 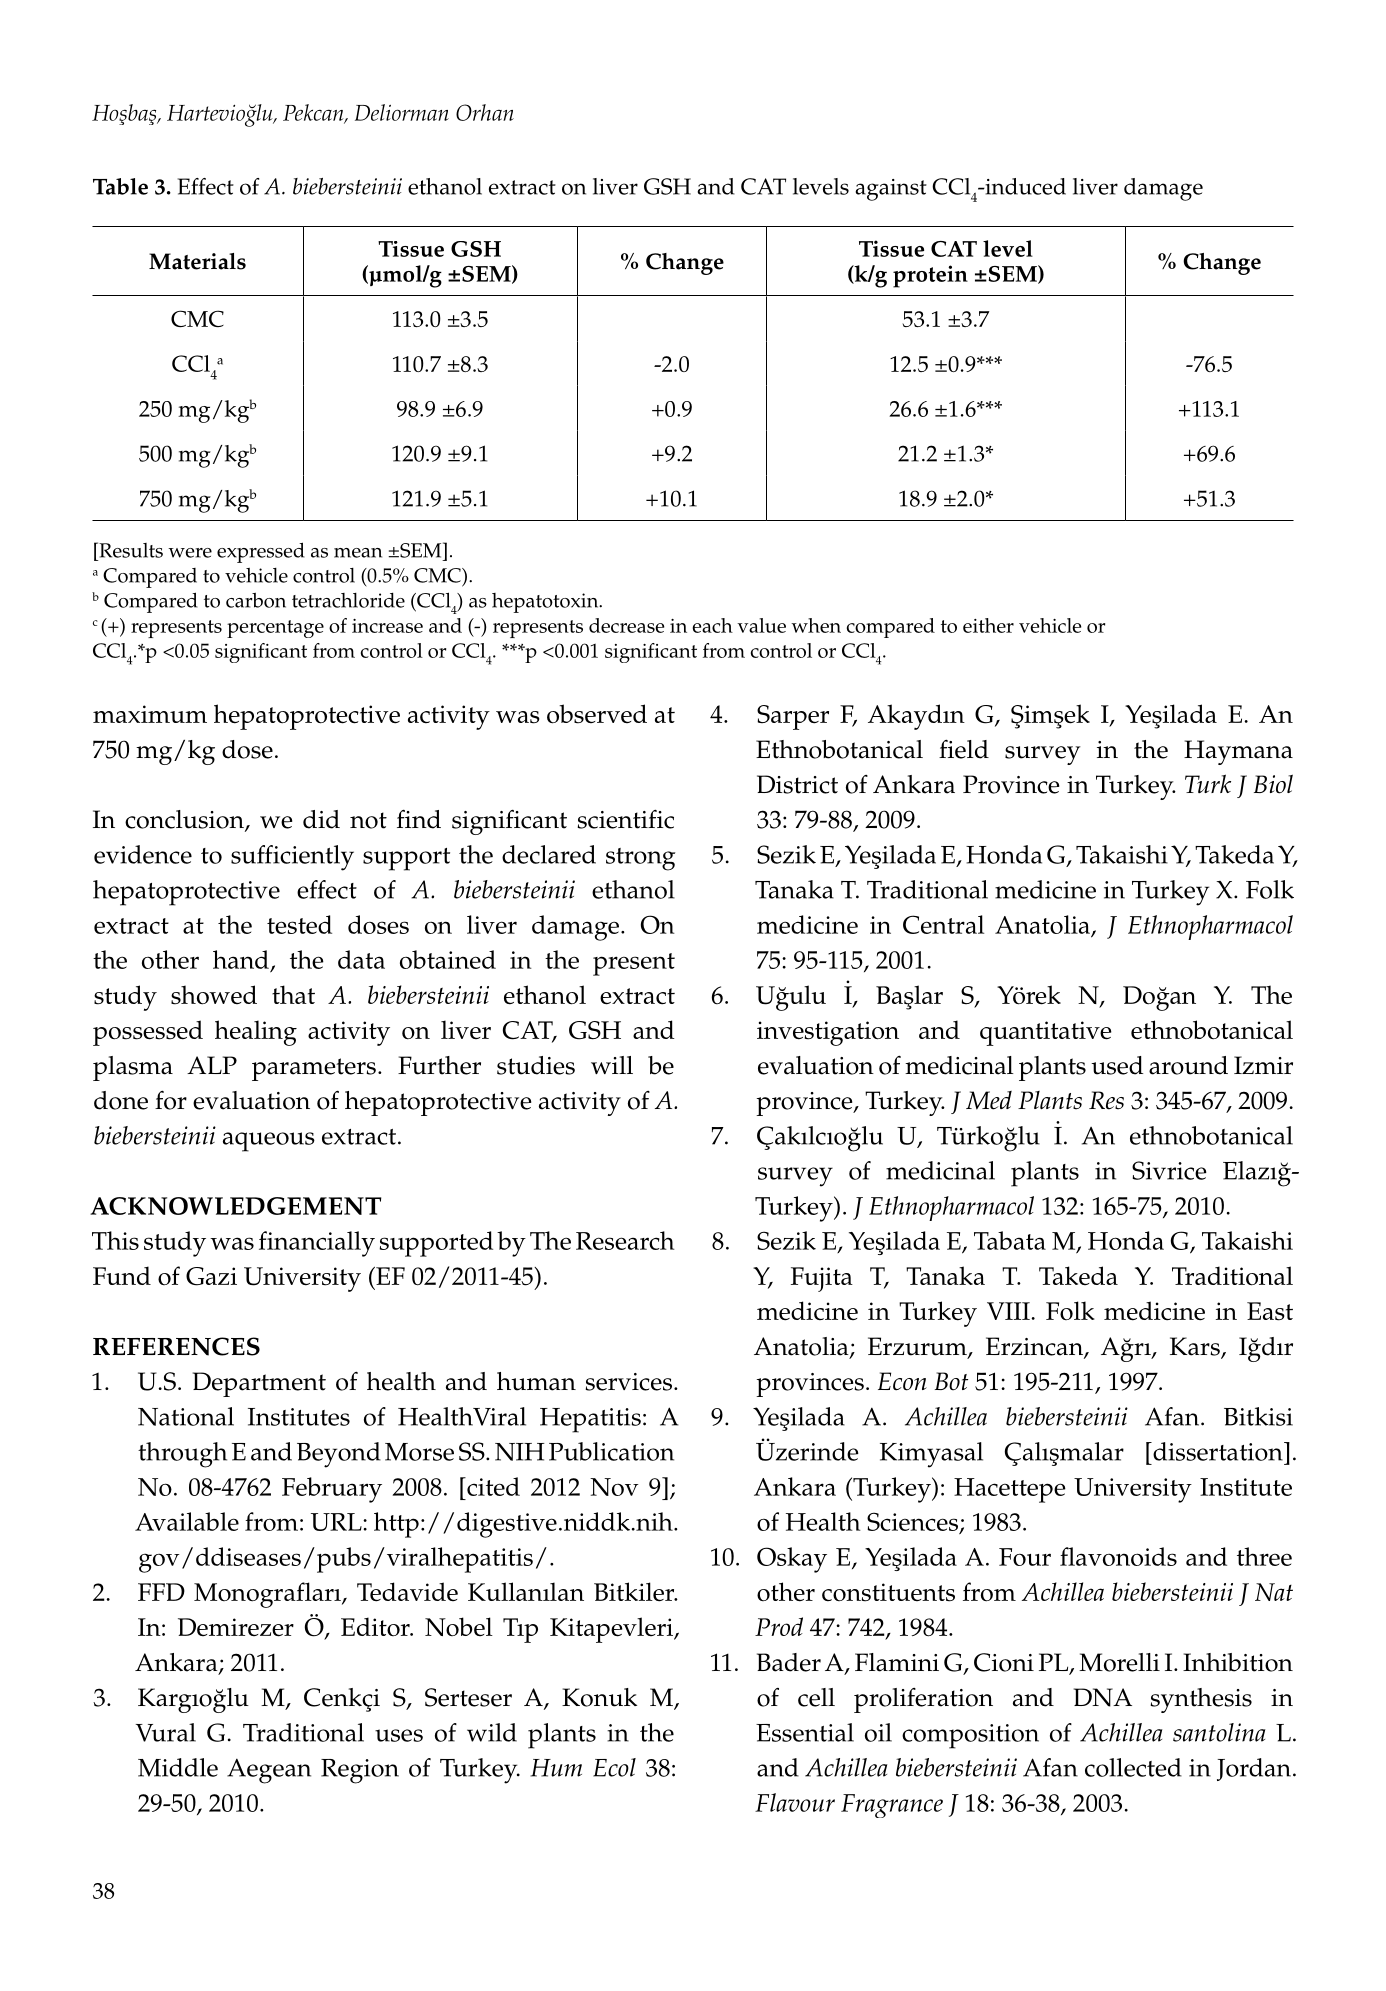 What do you see at coordinates (1117, 1065) in the screenshot?
I see `used` at bounding box center [1117, 1065].
